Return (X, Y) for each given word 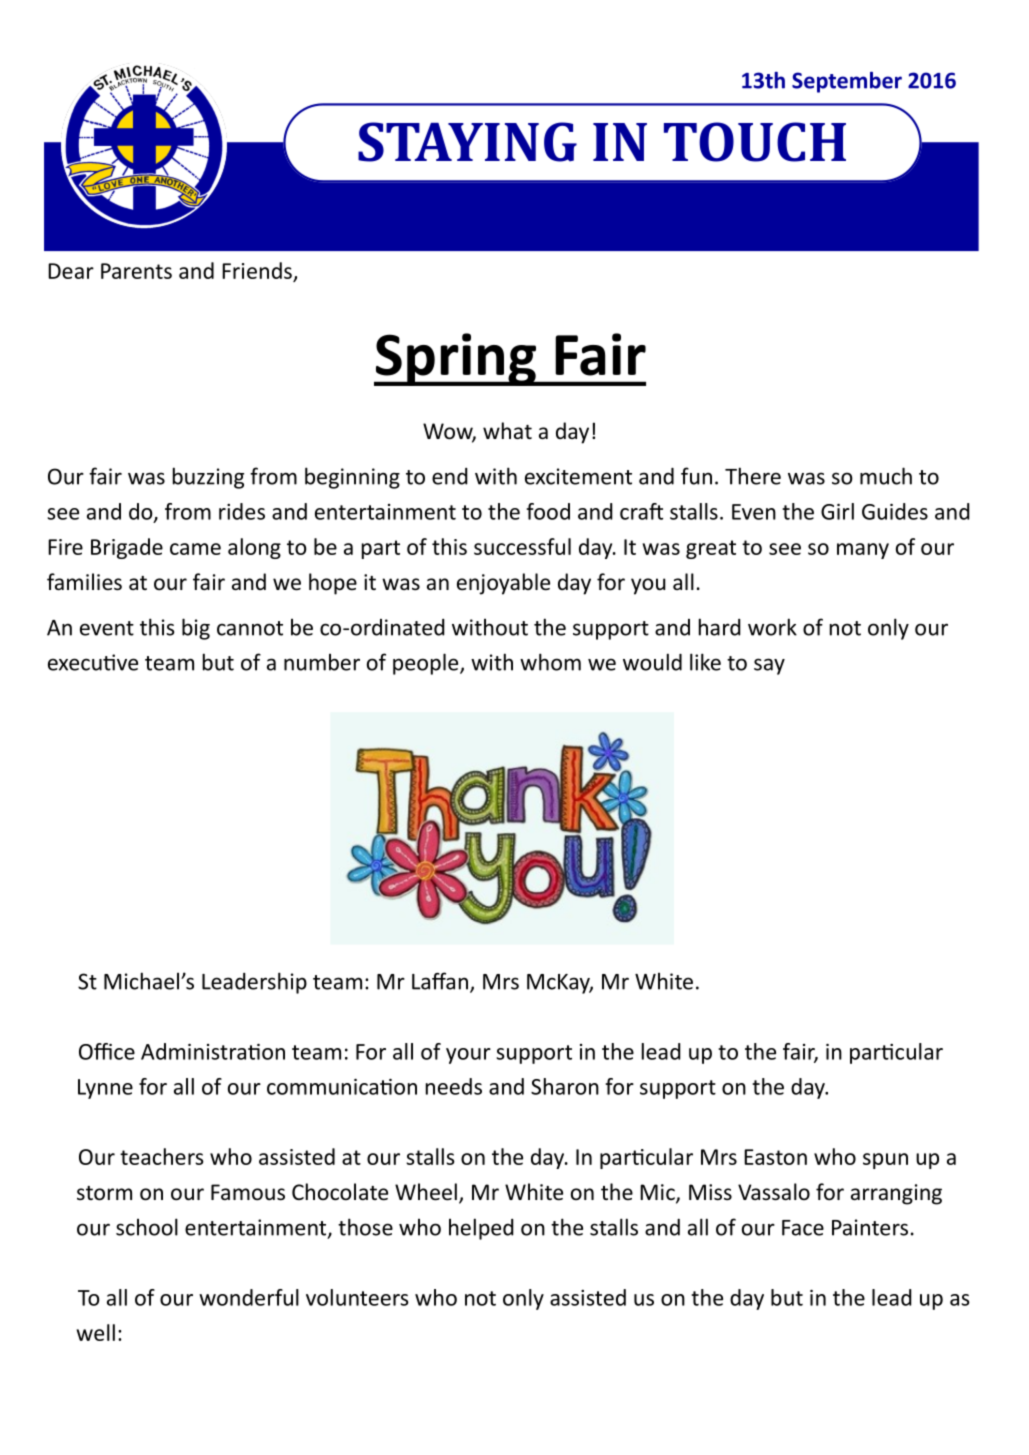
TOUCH (755, 142)
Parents (136, 271)
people (427, 664)
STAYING (467, 142)
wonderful (249, 1297)
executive (93, 662)
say (769, 666)
